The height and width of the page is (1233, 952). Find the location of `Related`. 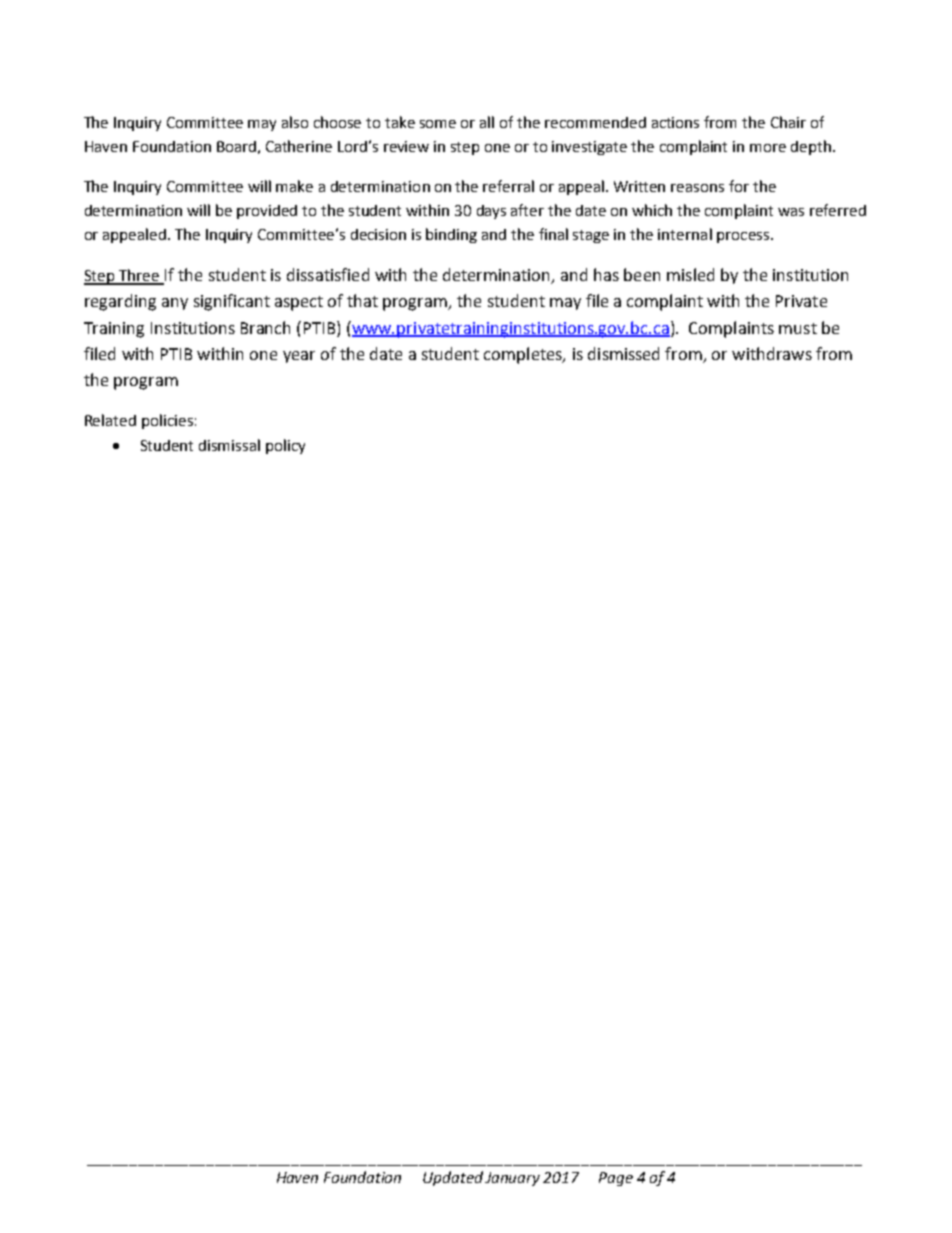

Related is located at coordinates (110, 420).
